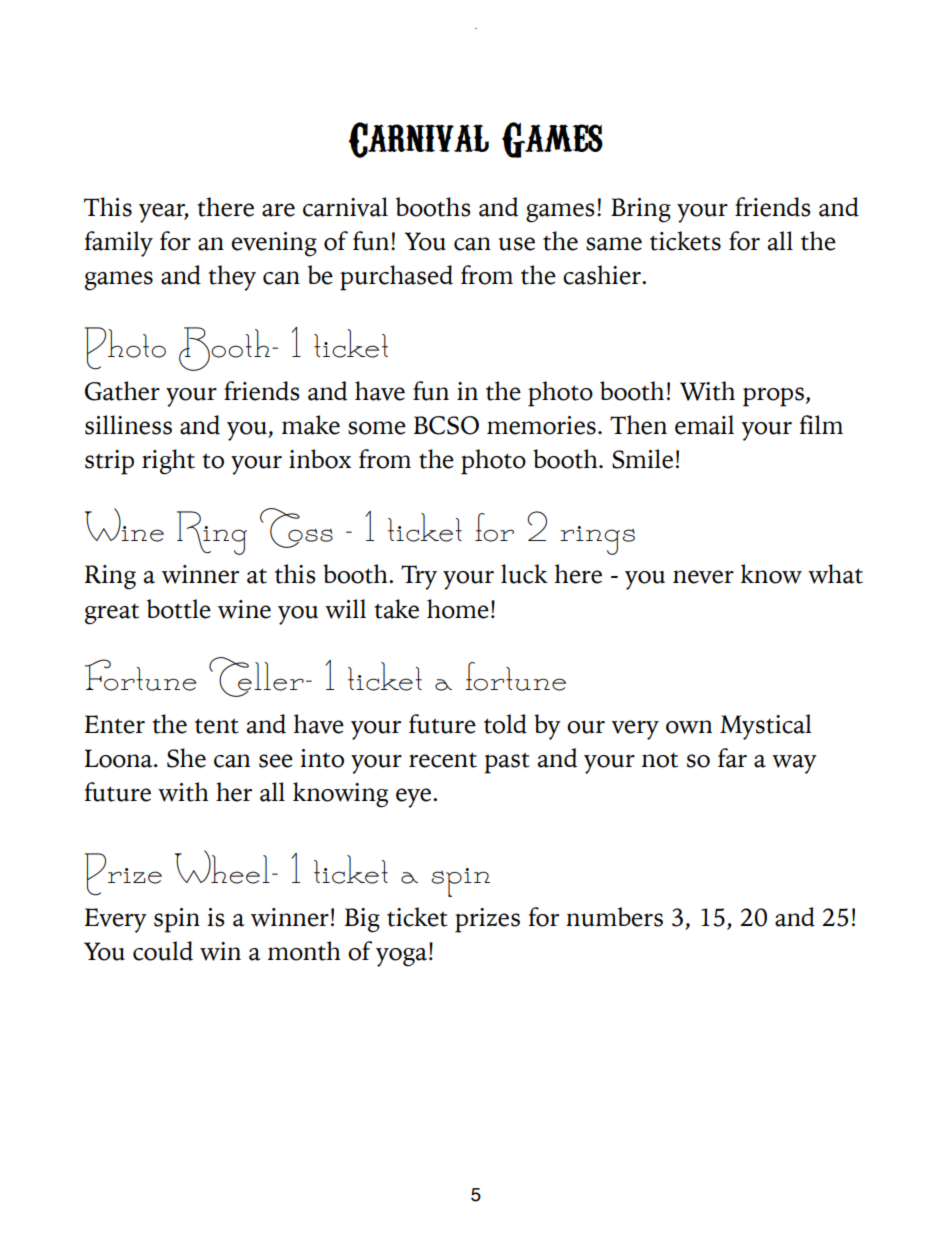 The image size is (952, 1233). Describe the element at coordinates (119, 244) in the page. I see `family` at that location.
